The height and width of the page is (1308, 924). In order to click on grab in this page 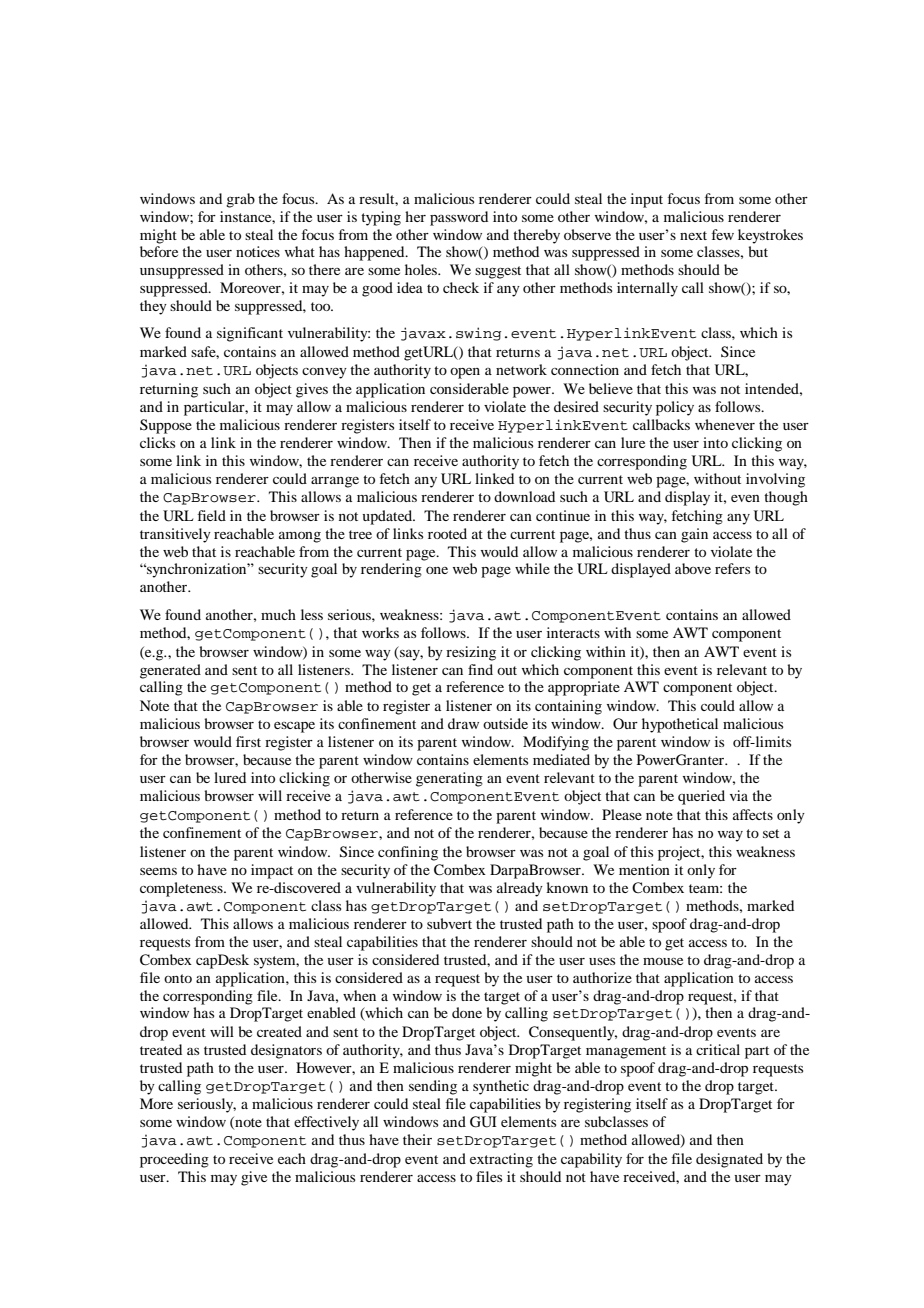, I will do `click(240, 200)`.
